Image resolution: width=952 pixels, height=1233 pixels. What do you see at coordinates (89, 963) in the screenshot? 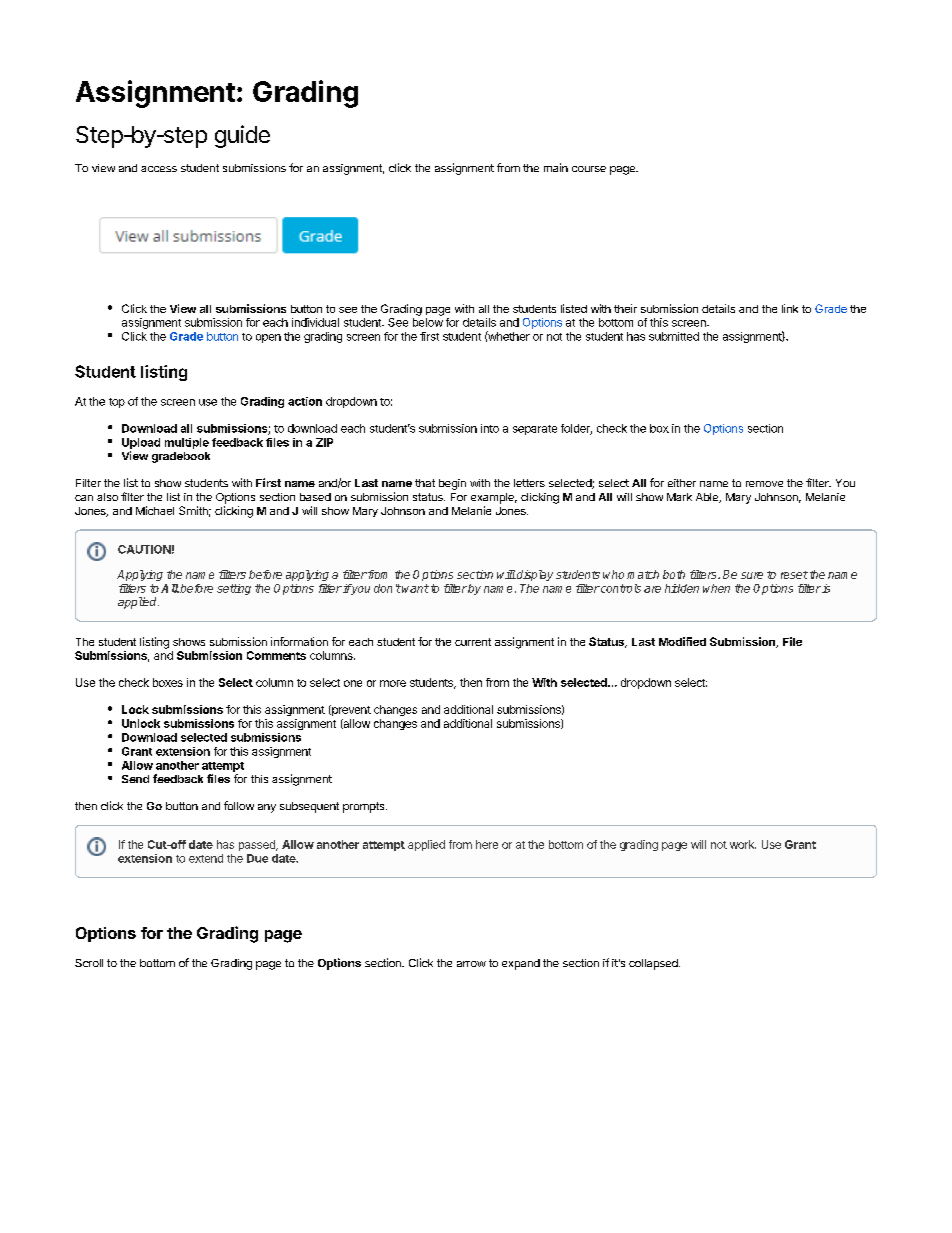
I see `Scroll` at bounding box center [89, 963].
